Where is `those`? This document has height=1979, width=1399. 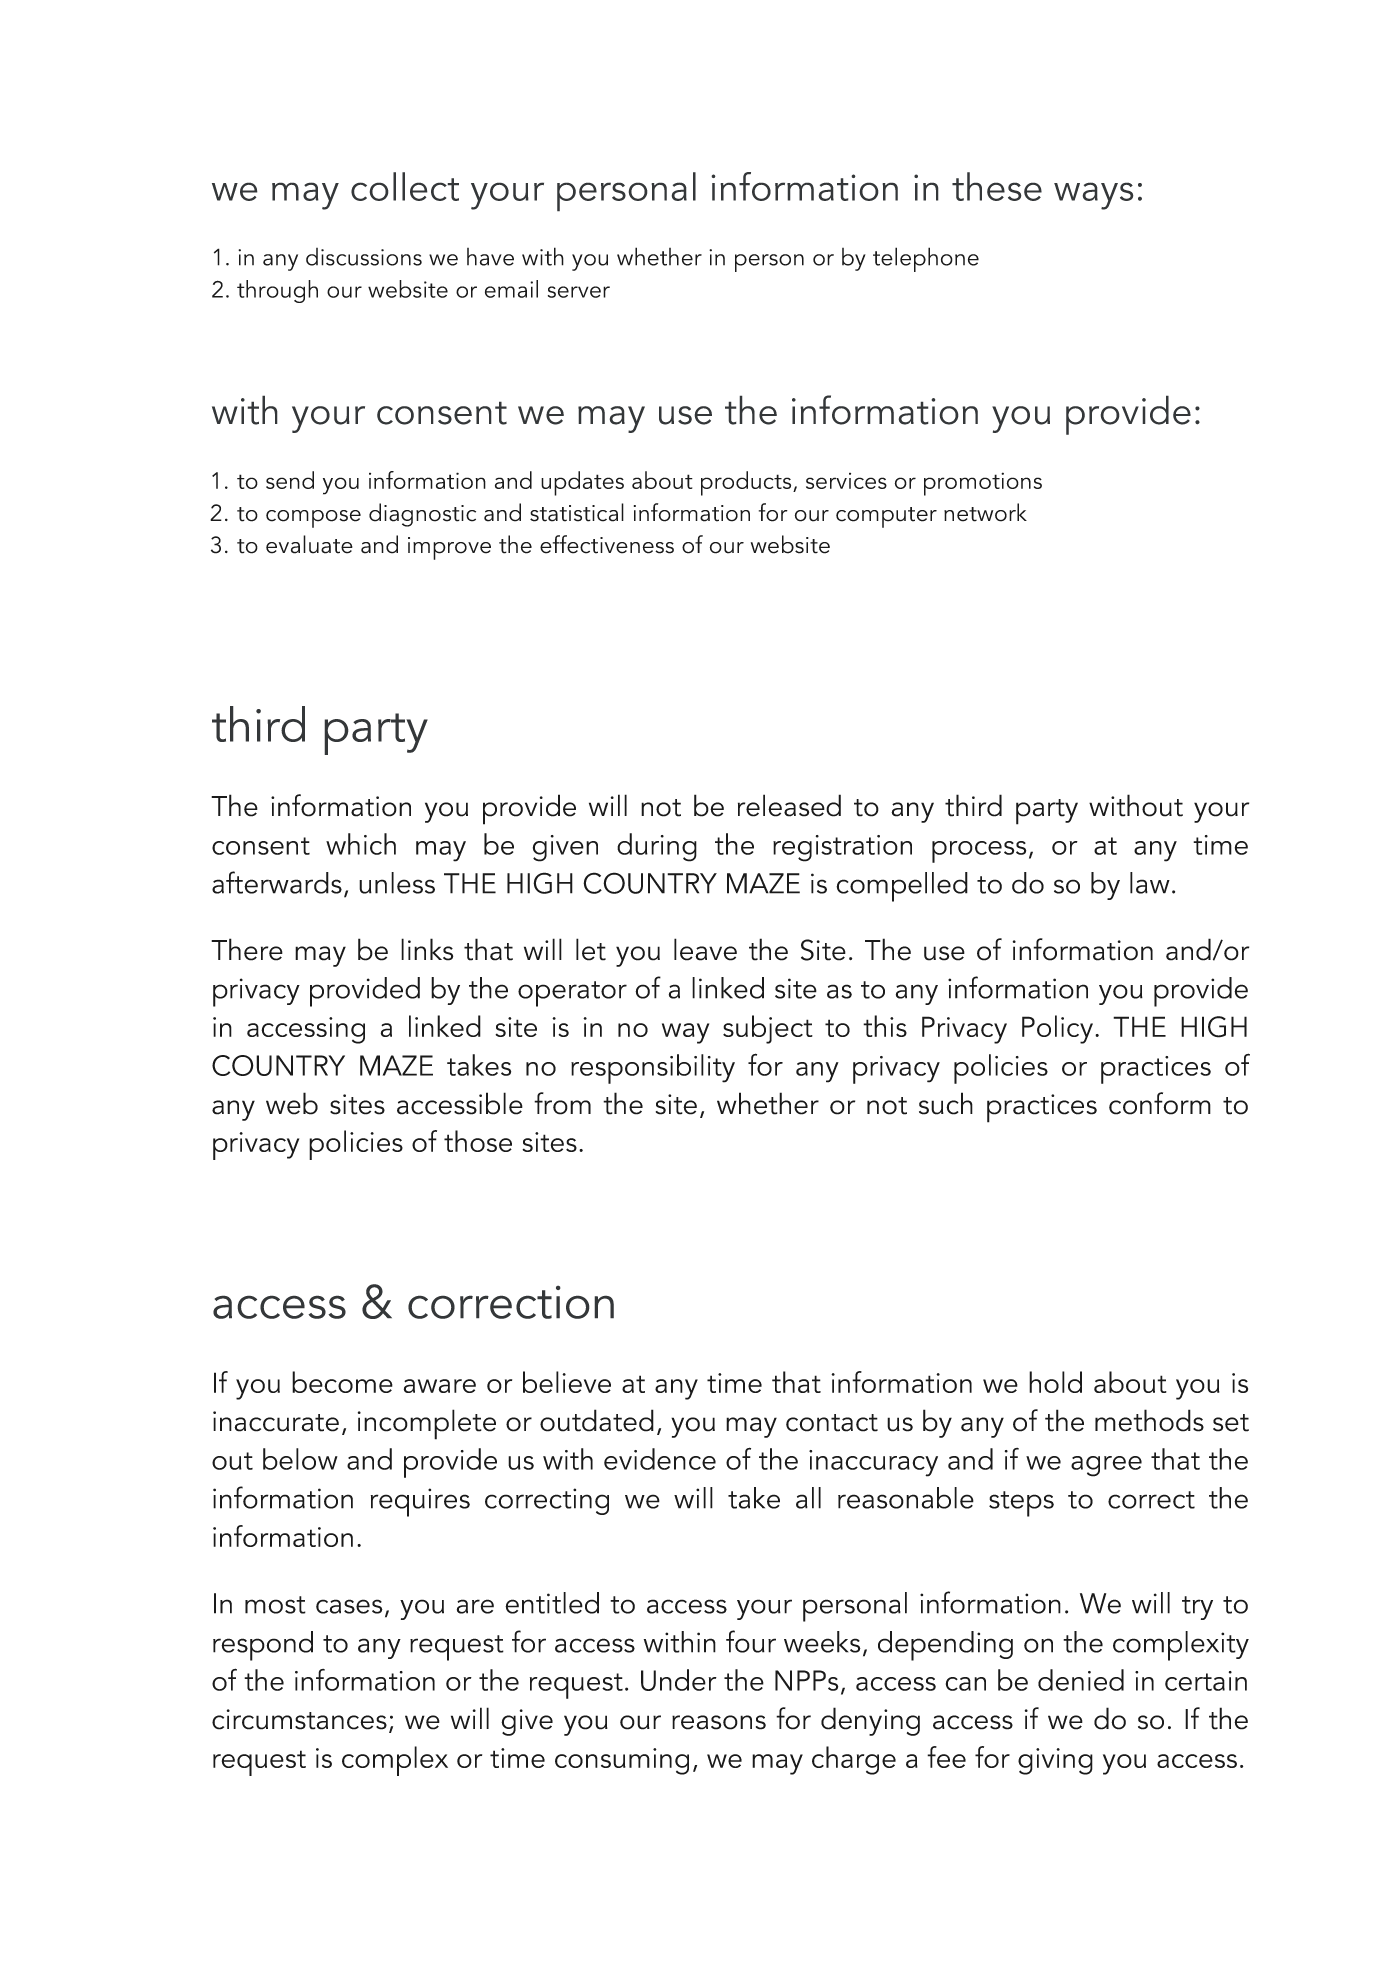
those is located at coordinates (478, 1141).
